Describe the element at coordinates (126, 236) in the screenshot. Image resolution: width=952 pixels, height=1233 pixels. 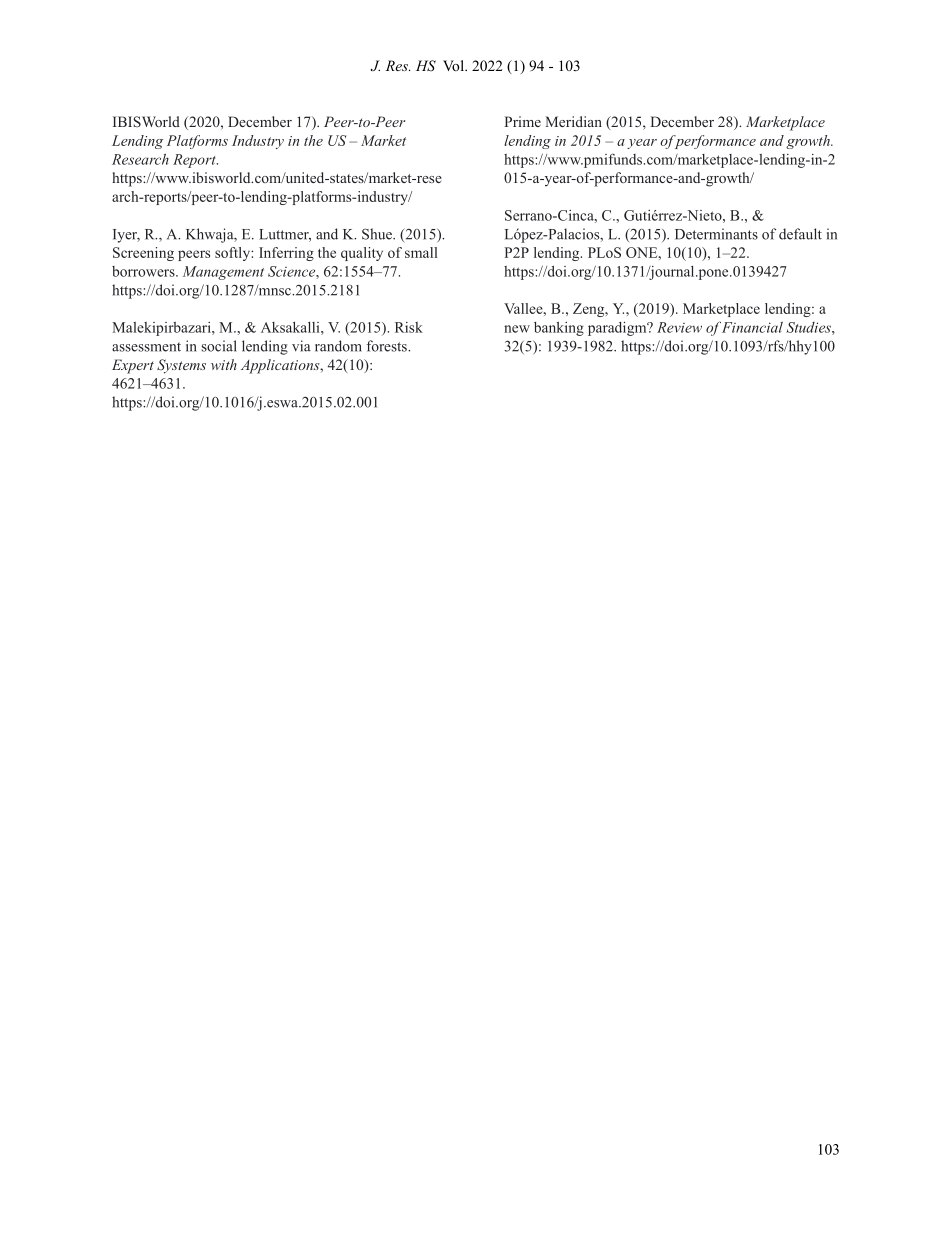
I see `Iyer` at that location.
